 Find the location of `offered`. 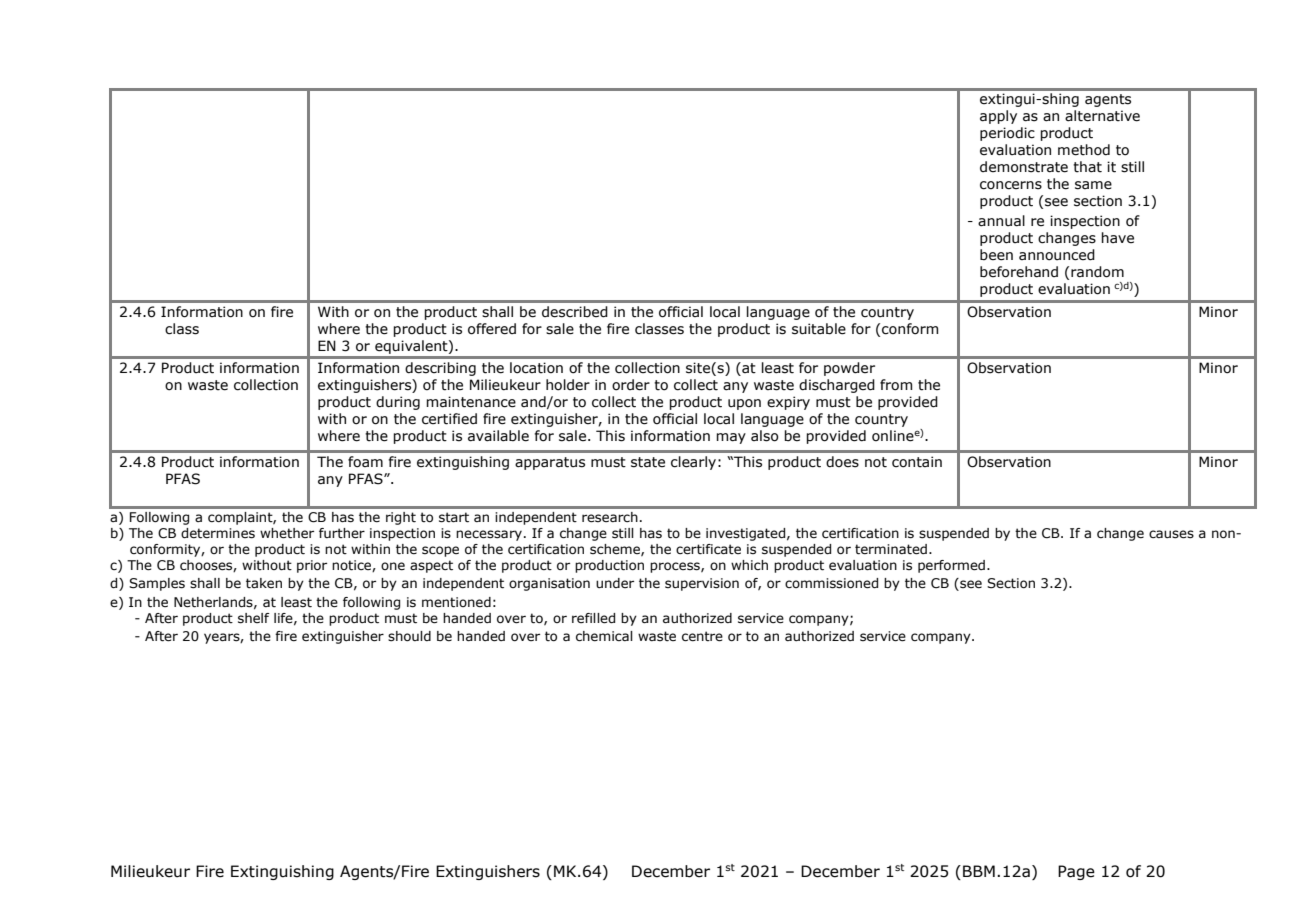

offered is located at coordinates (492, 329).
